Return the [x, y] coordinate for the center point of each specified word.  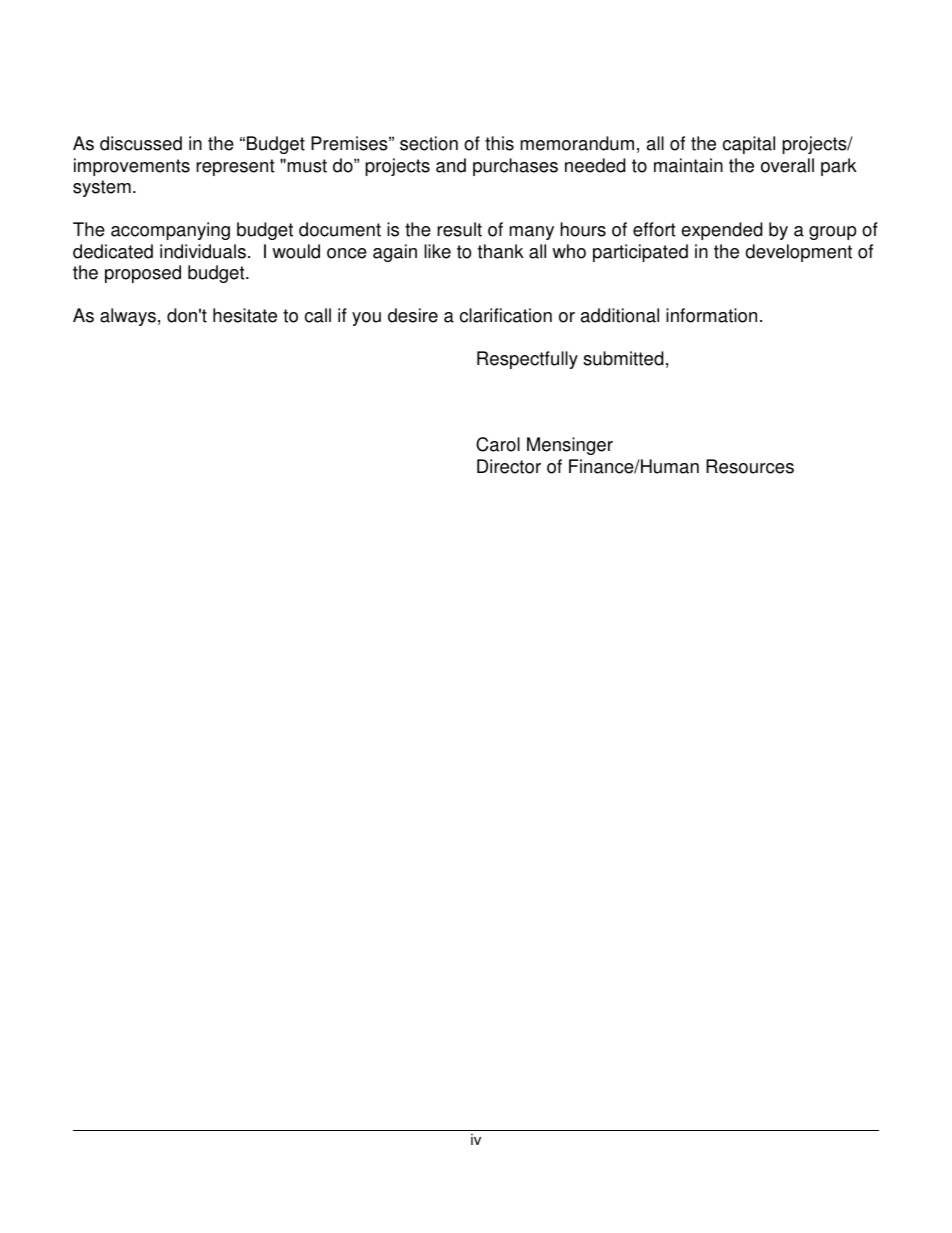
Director [509, 466]
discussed [141, 143]
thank [501, 251]
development [798, 253]
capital [749, 145]
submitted [623, 358]
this [499, 143]
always [128, 317]
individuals [203, 251]
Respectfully [527, 360]
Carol [498, 444]
